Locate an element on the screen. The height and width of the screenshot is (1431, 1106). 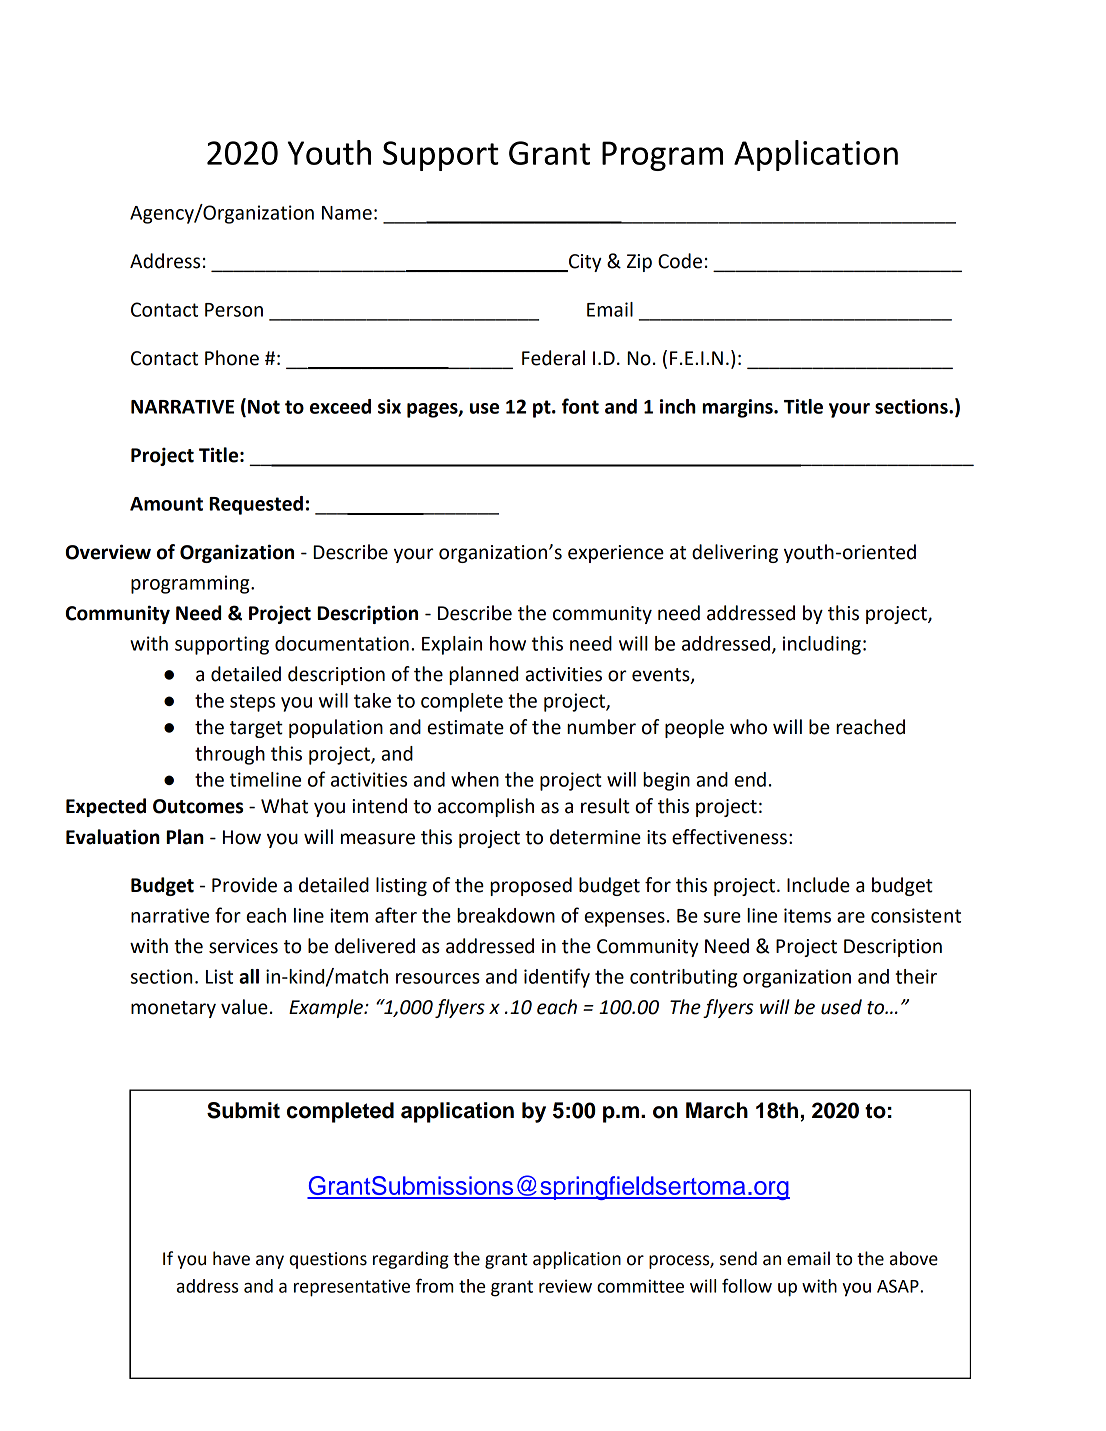
have is located at coordinates (231, 1258).
